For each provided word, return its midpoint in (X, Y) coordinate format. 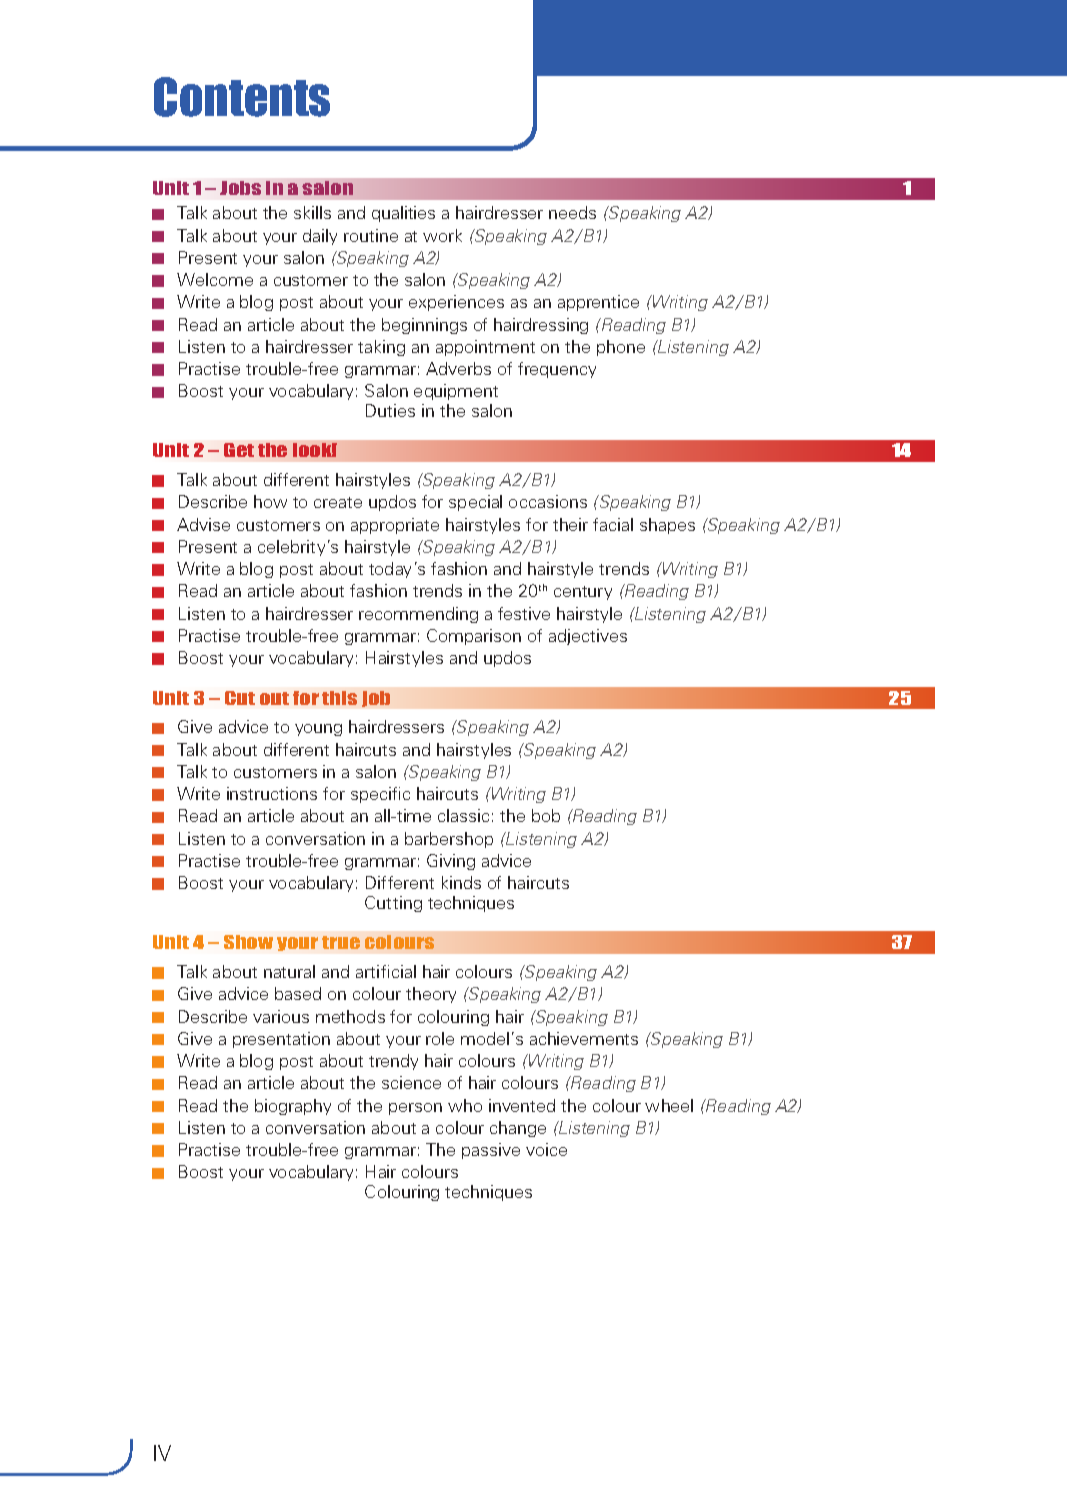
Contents (242, 97)
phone (621, 348)
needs (572, 212)
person (415, 1109)
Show (248, 942)
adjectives (588, 637)
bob (546, 815)
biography (293, 1107)
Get (239, 450)
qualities (403, 214)
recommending (418, 615)
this (339, 698)
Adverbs (458, 368)
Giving (451, 862)
